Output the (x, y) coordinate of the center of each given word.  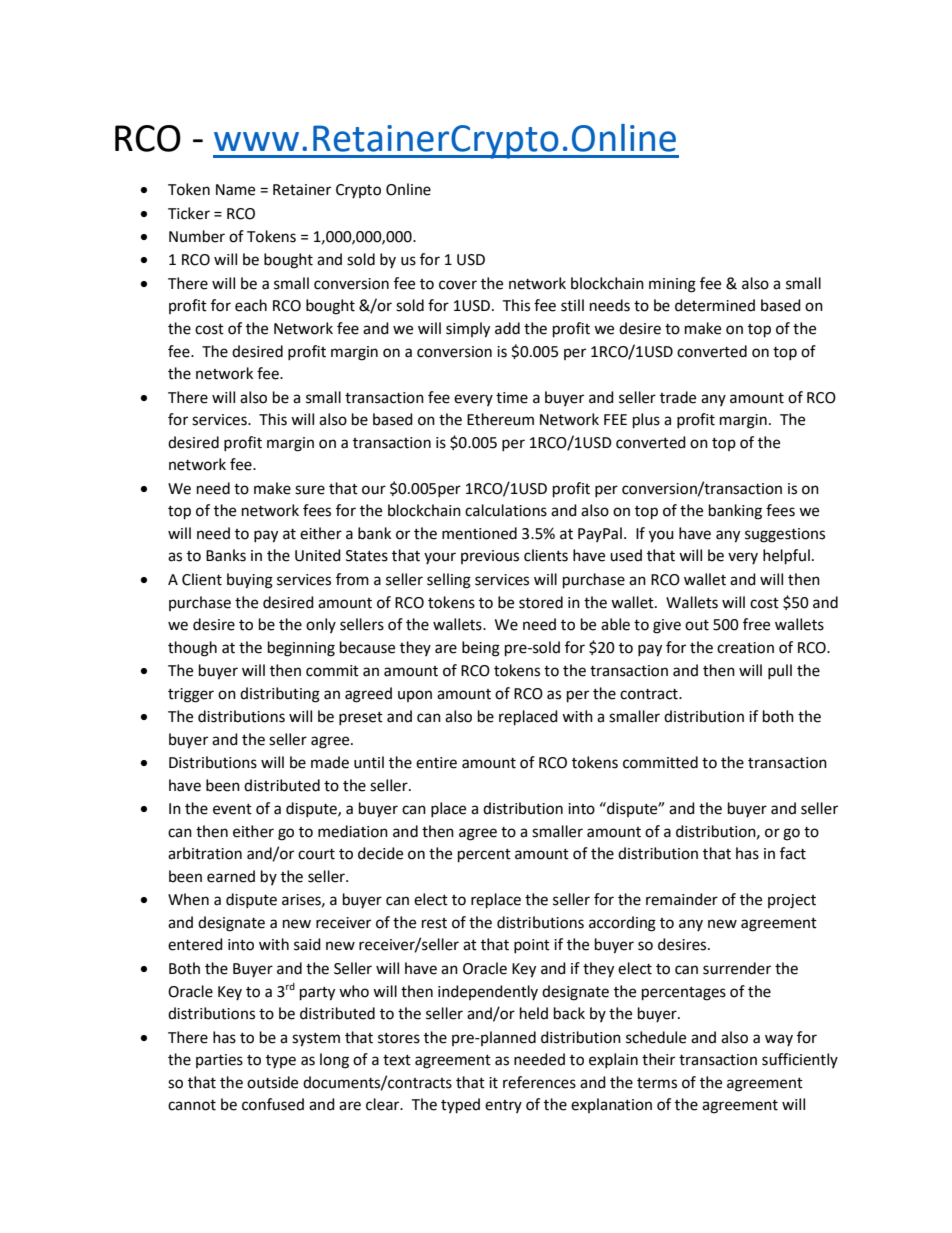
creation (745, 648)
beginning (301, 649)
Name (235, 190)
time (512, 398)
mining (672, 285)
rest (434, 923)
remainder (682, 899)
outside (272, 1082)
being (481, 649)
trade (678, 397)
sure (310, 490)
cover (458, 285)
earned (231, 876)
